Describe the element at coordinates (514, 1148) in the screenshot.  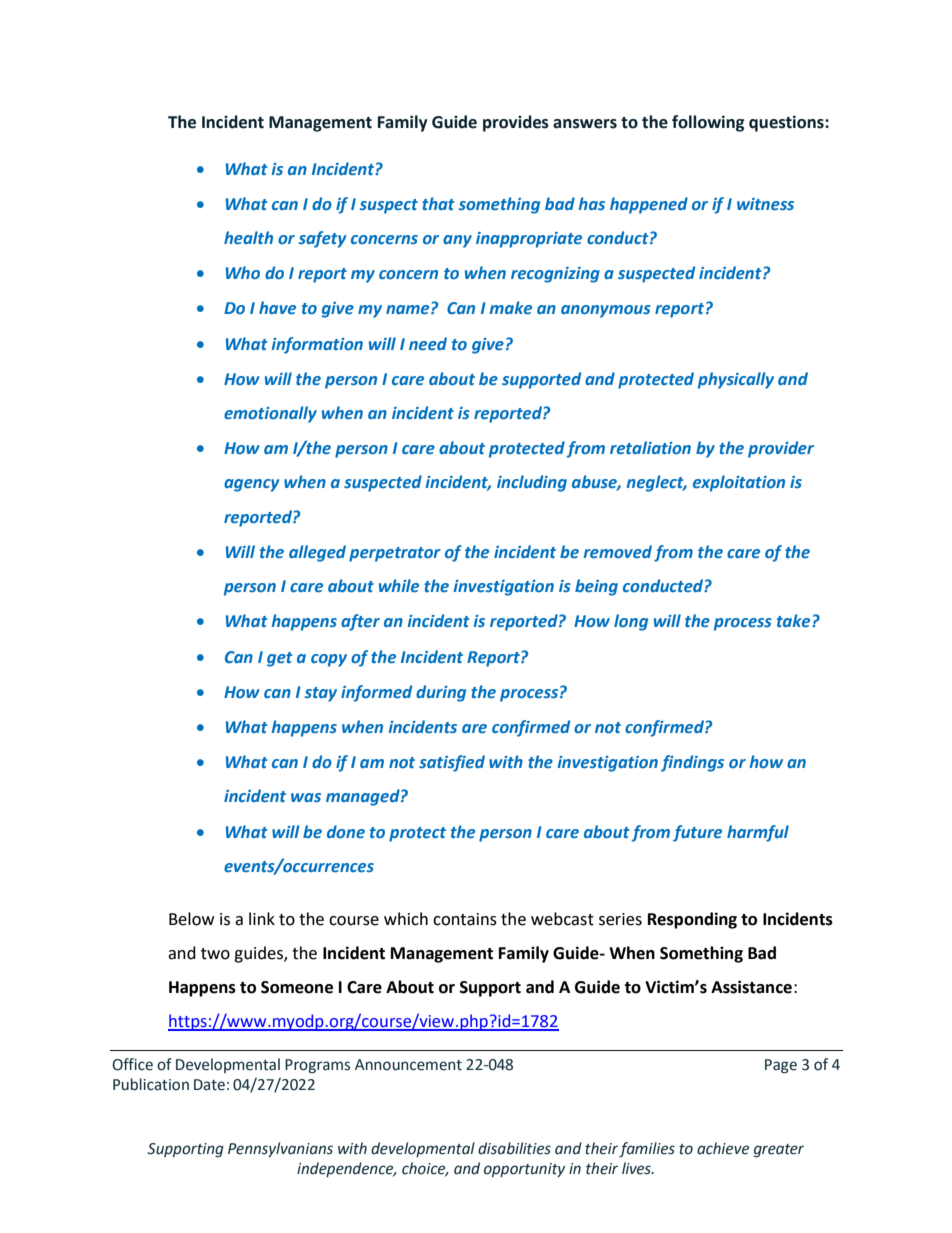
I see `disabilities` at that location.
